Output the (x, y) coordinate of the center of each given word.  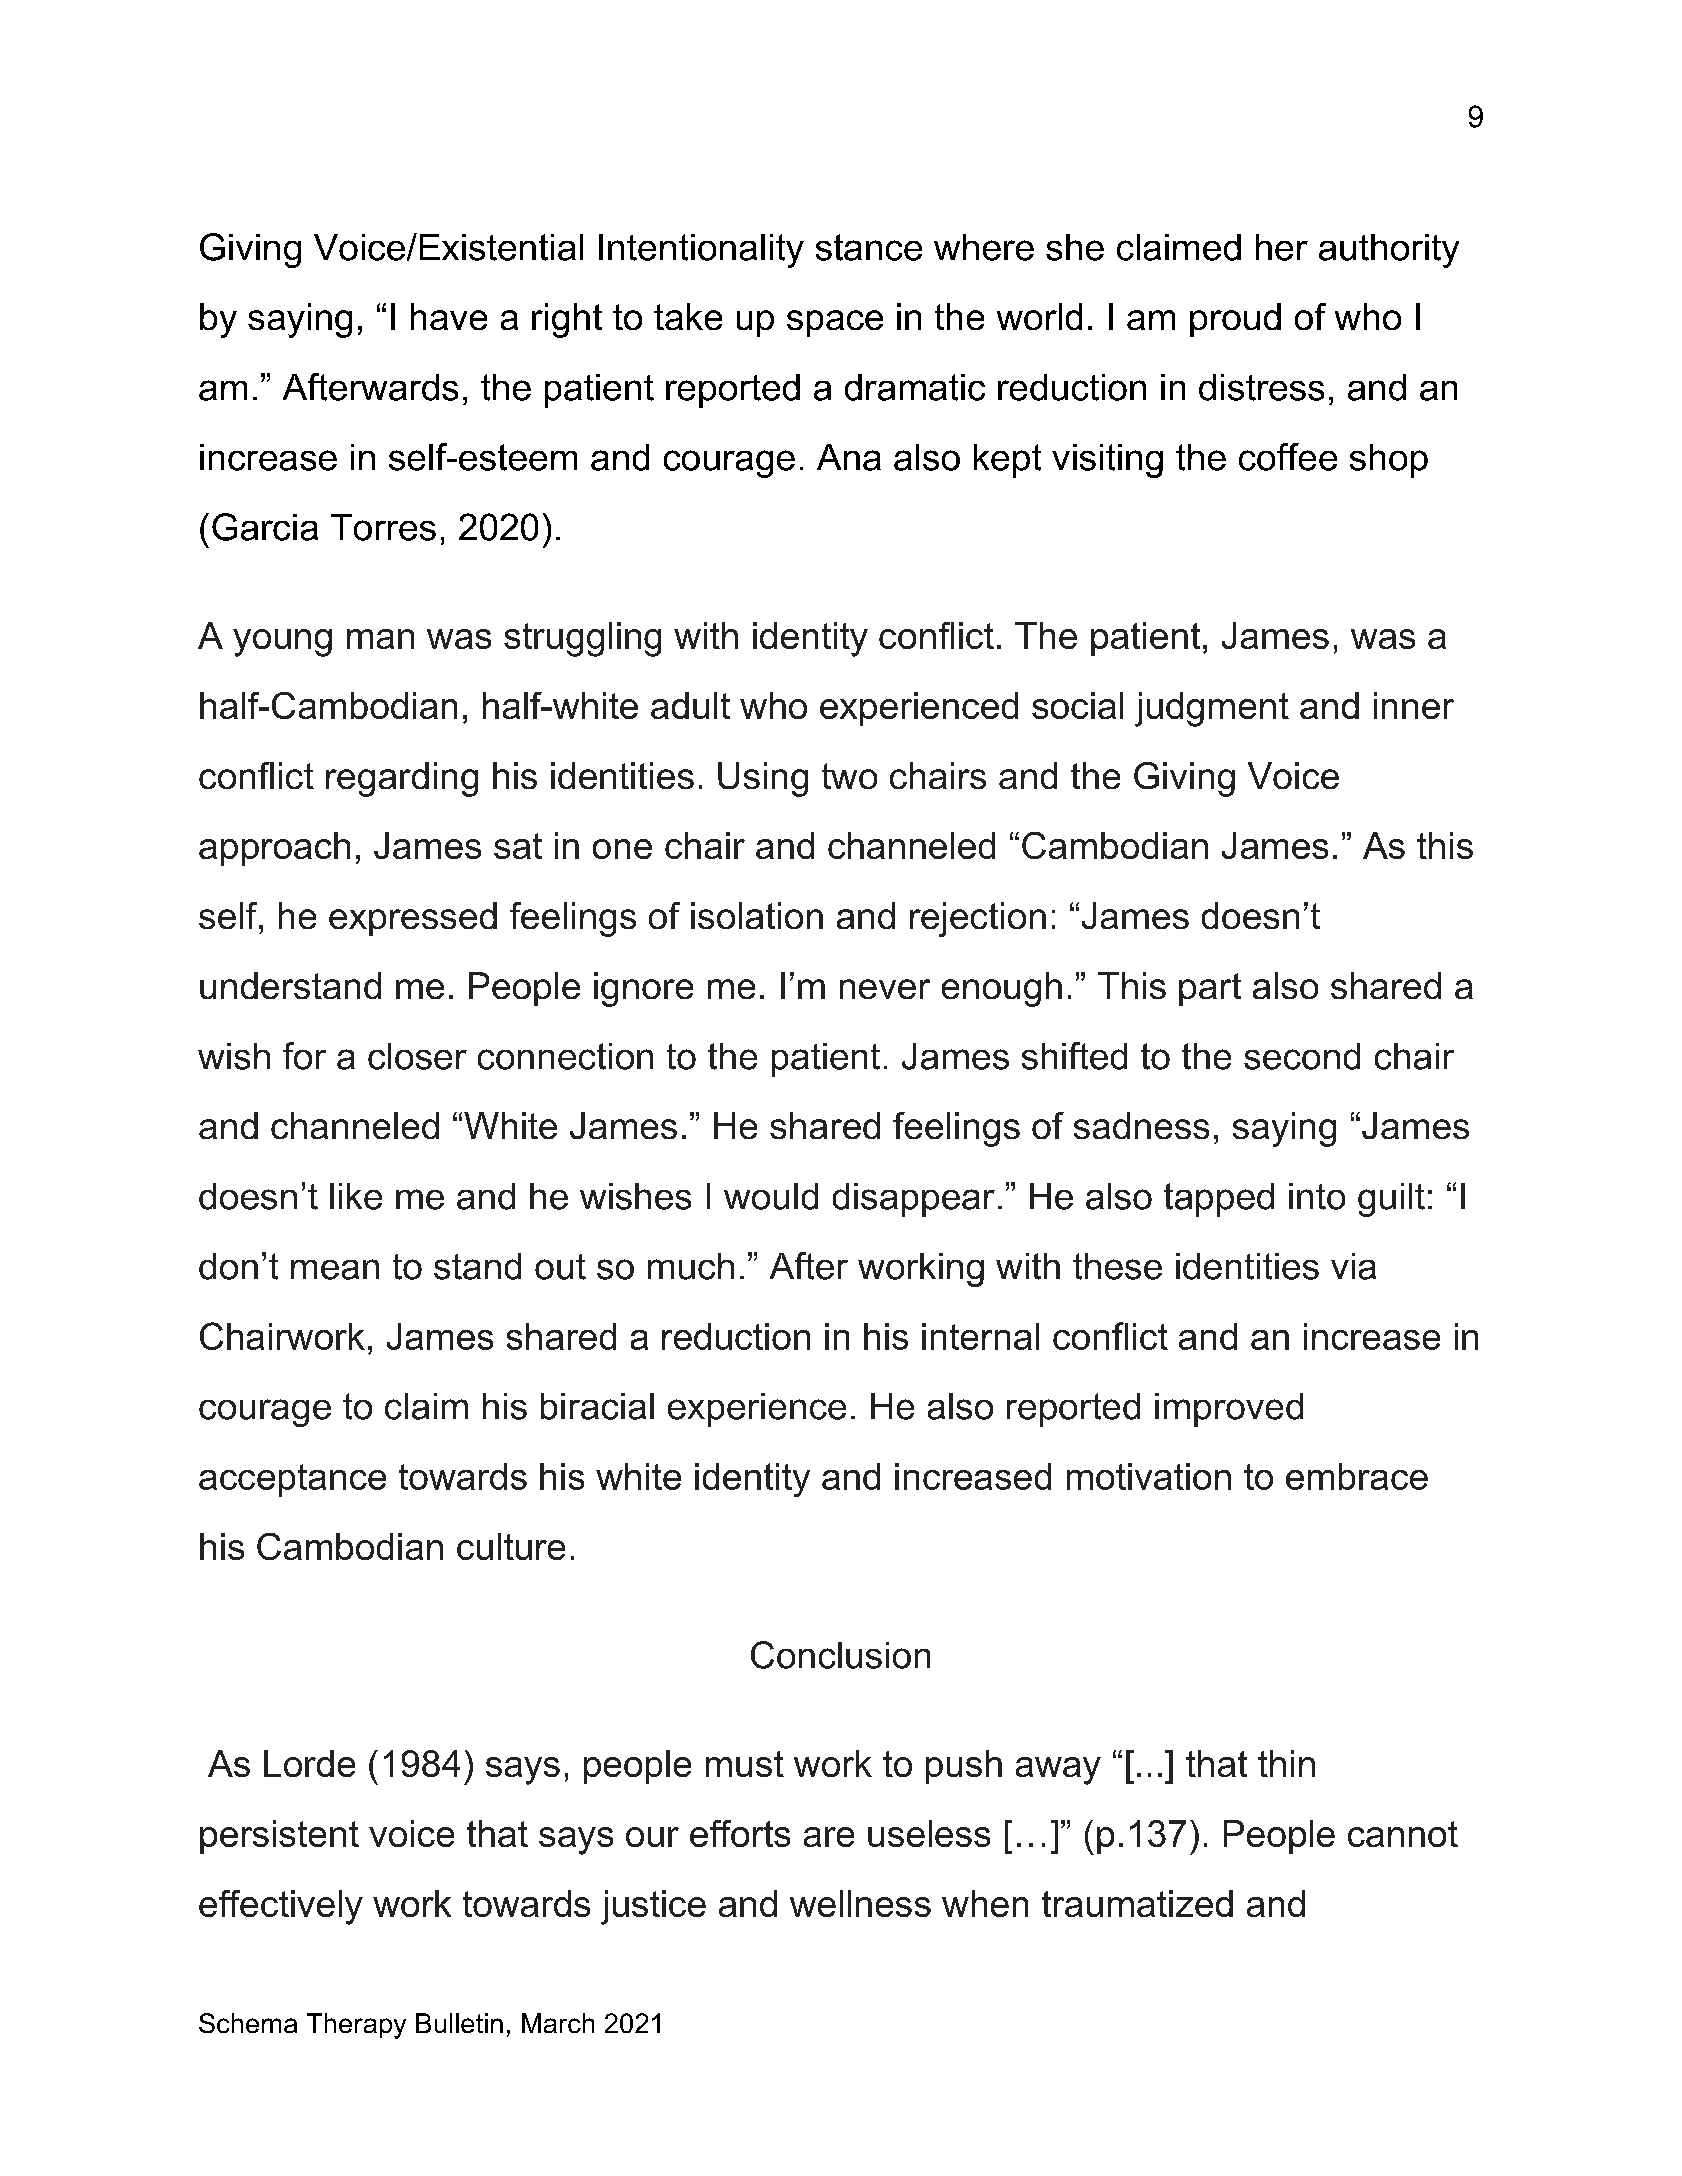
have (449, 316)
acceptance (292, 1480)
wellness (860, 1903)
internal (980, 1336)
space (835, 323)
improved (1229, 1410)
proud (1235, 320)
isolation (757, 915)
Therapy (356, 2026)
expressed (413, 919)
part (1210, 989)
